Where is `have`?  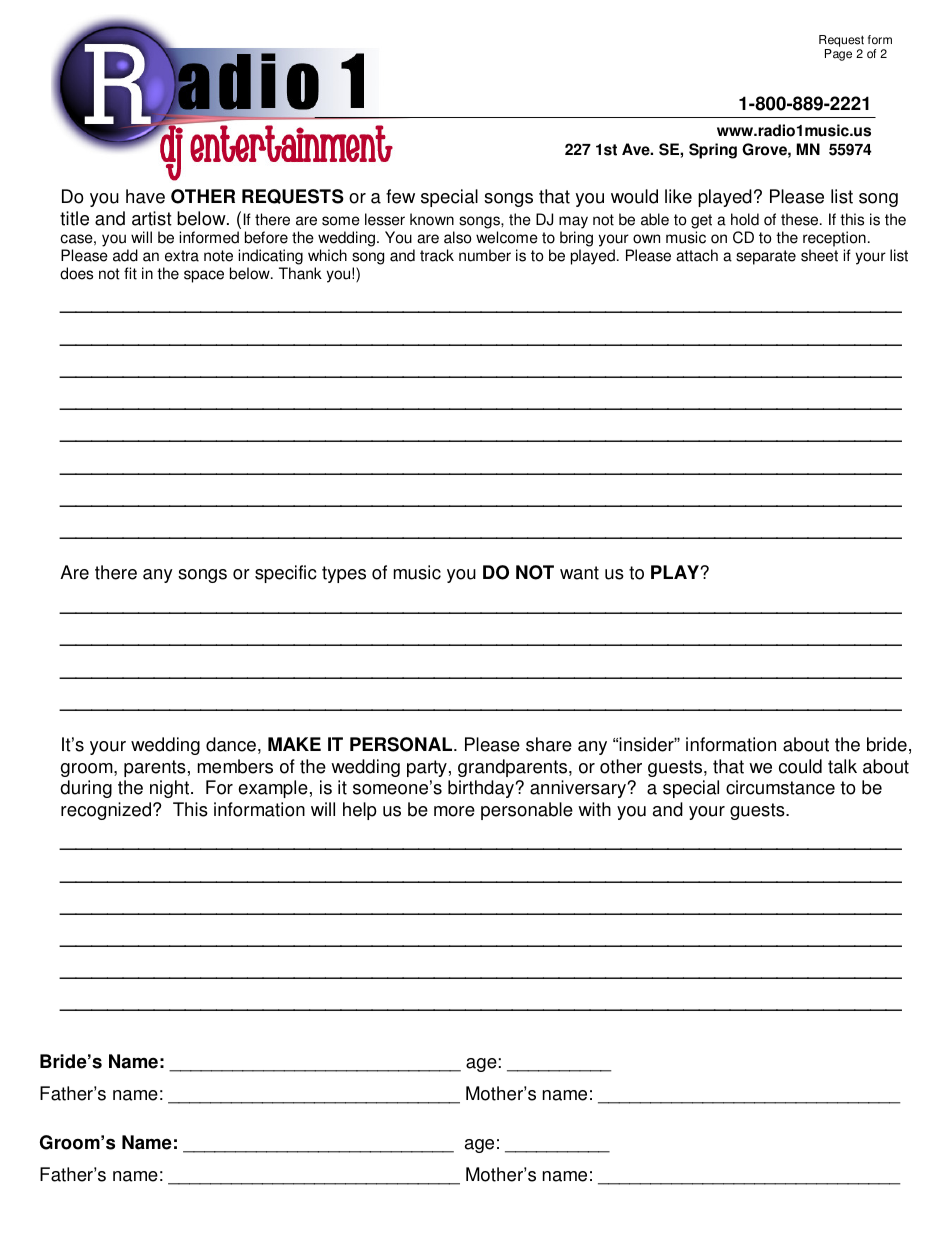
have is located at coordinates (145, 196).
